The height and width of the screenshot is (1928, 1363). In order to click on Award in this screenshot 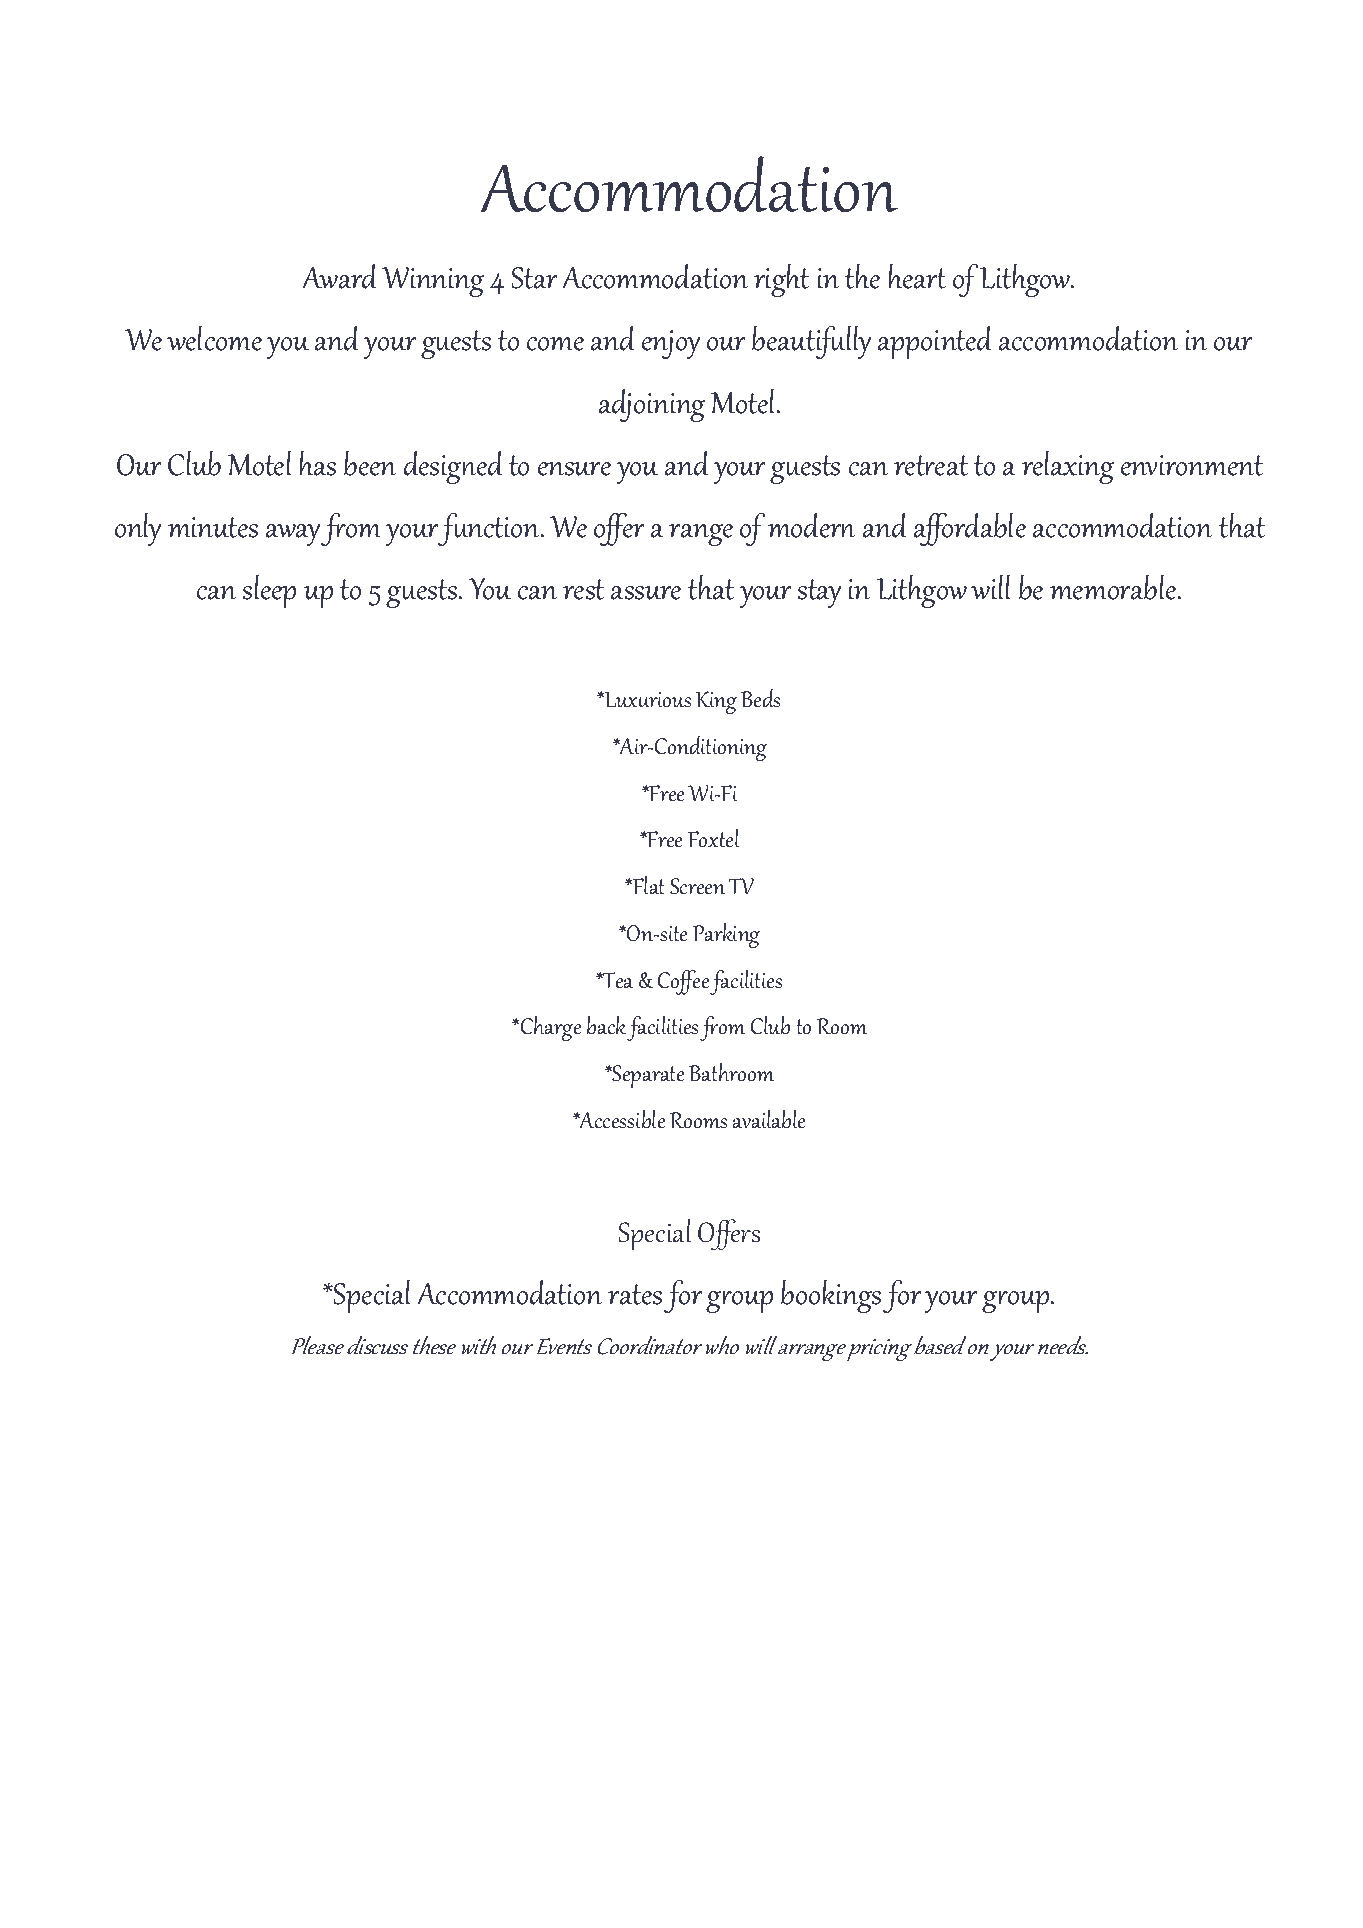, I will do `click(339, 276)`.
